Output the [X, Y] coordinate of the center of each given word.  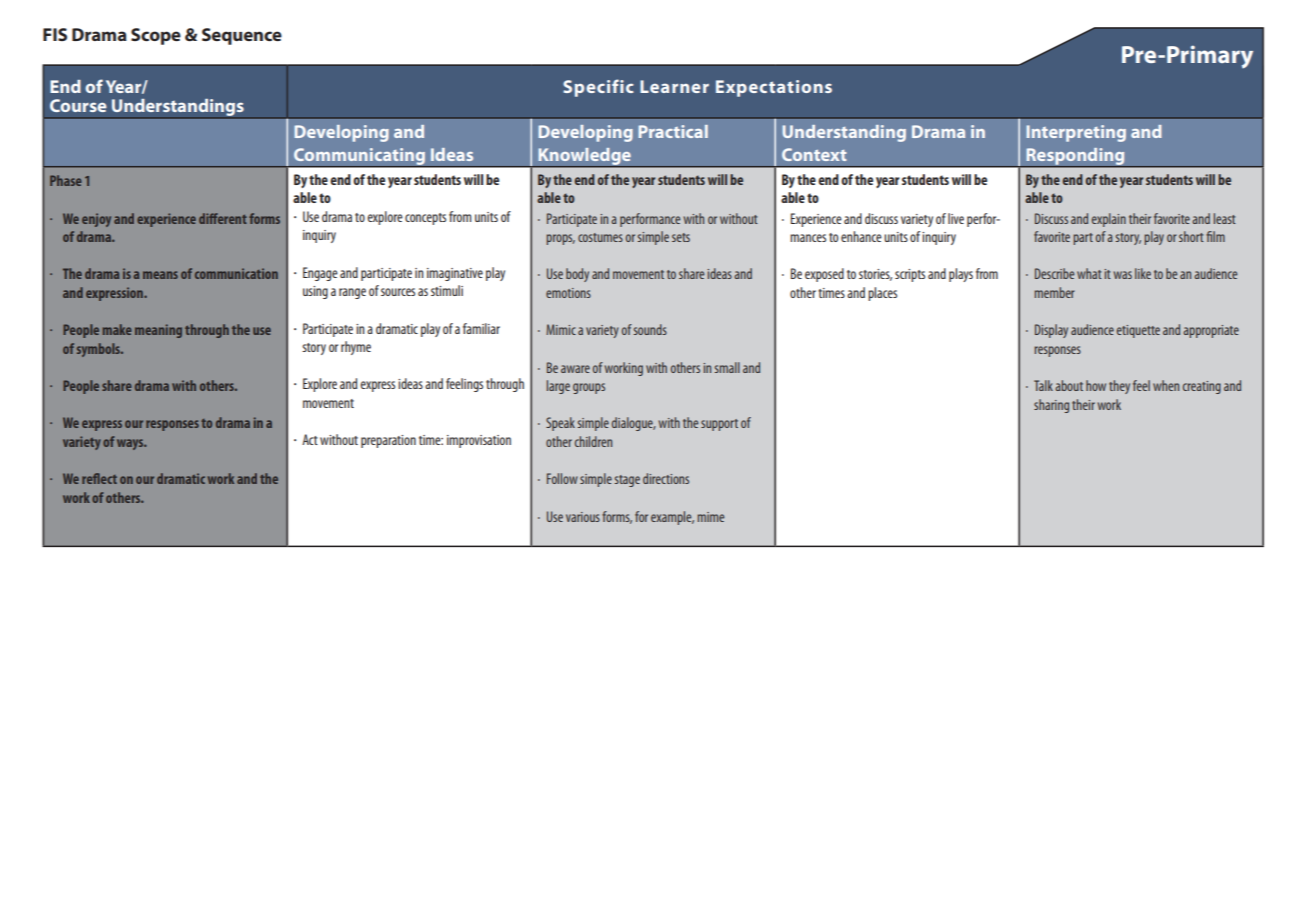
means [160, 275]
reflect [99, 478]
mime [711, 517]
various [583, 517]
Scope [156, 36]
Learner [674, 86]
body [577, 275]
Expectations [774, 88]
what [1089, 273]
